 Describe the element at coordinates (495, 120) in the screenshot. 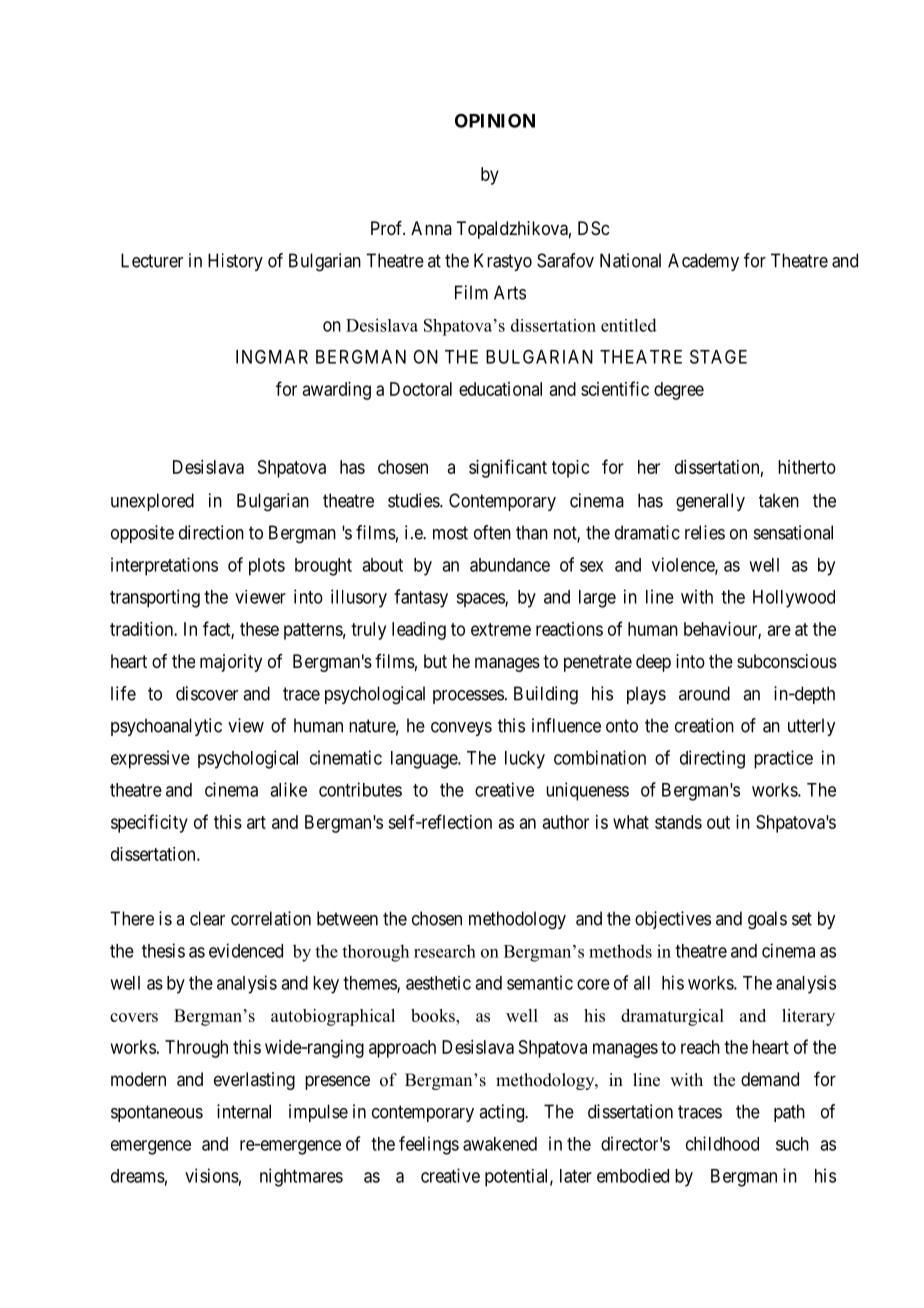

I see `OPINION` at that location.
